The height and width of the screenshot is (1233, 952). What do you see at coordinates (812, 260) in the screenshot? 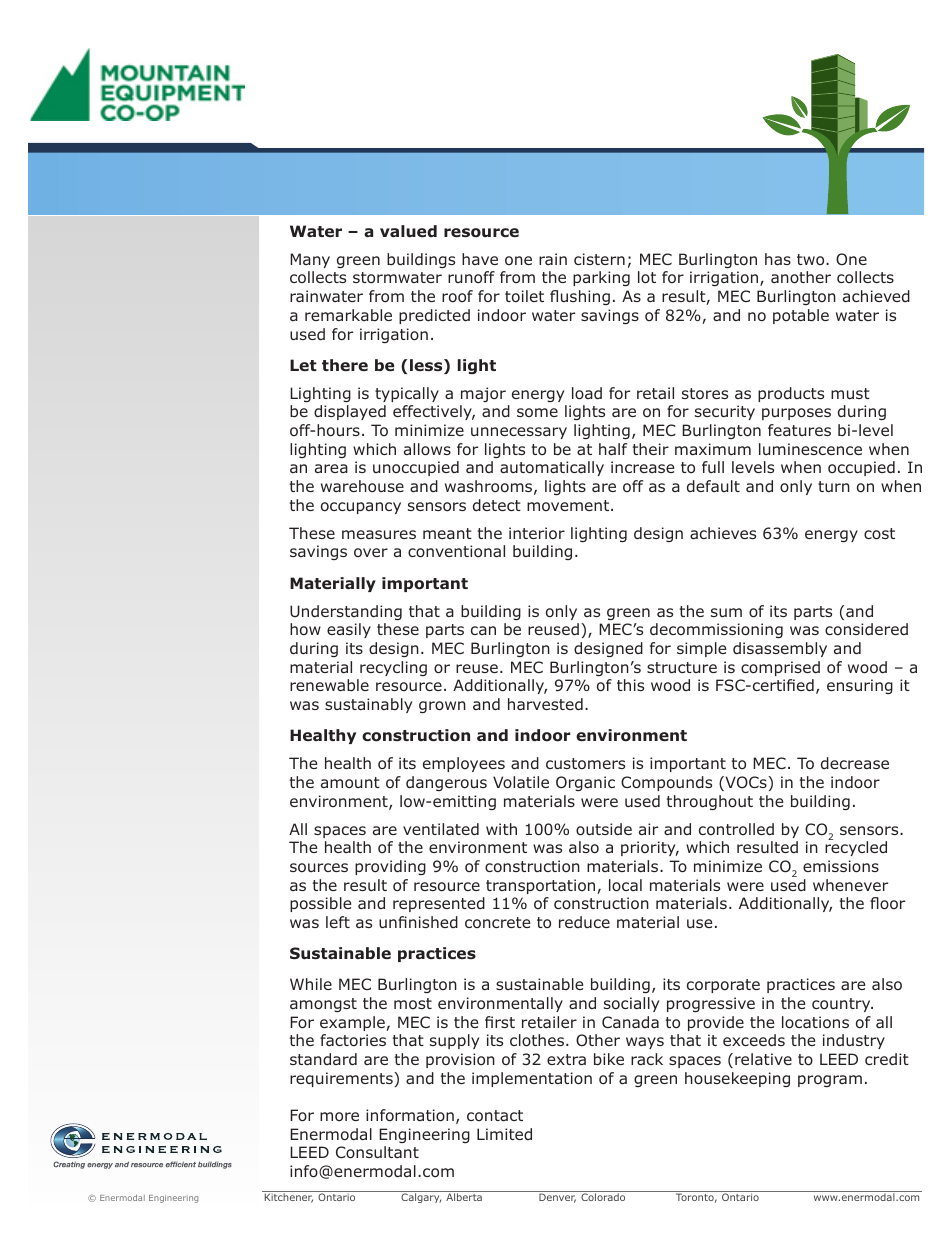
I see `two` at bounding box center [812, 260].
